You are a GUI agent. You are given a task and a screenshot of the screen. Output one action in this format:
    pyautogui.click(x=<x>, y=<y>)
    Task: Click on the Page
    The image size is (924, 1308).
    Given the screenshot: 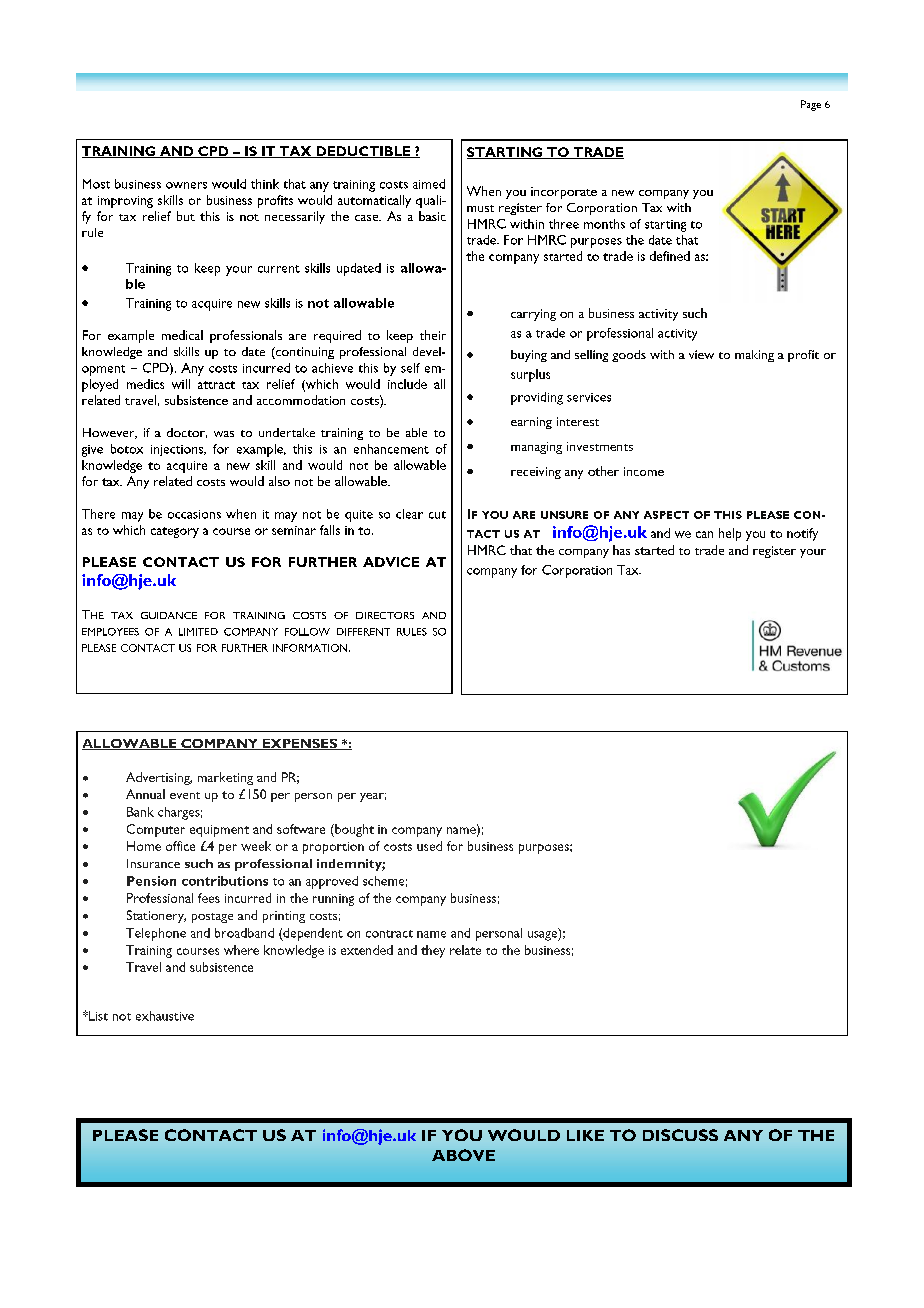 What is the action you would take?
    pyautogui.click(x=811, y=105)
